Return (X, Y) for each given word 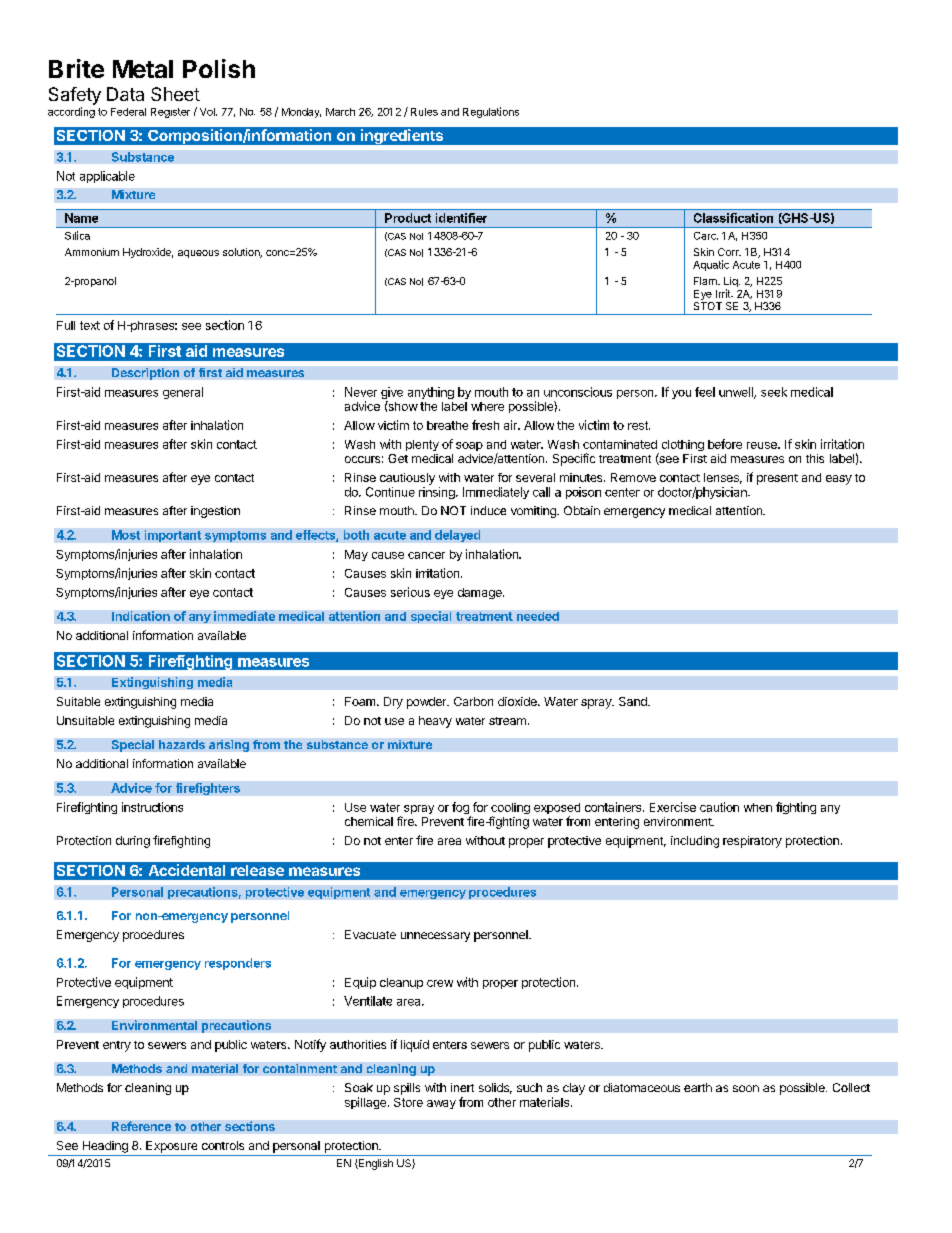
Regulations (491, 112)
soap (469, 446)
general (183, 393)
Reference (141, 1126)
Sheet (175, 94)
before (725, 444)
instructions (152, 807)
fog (461, 809)
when (758, 807)
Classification (733, 218)
